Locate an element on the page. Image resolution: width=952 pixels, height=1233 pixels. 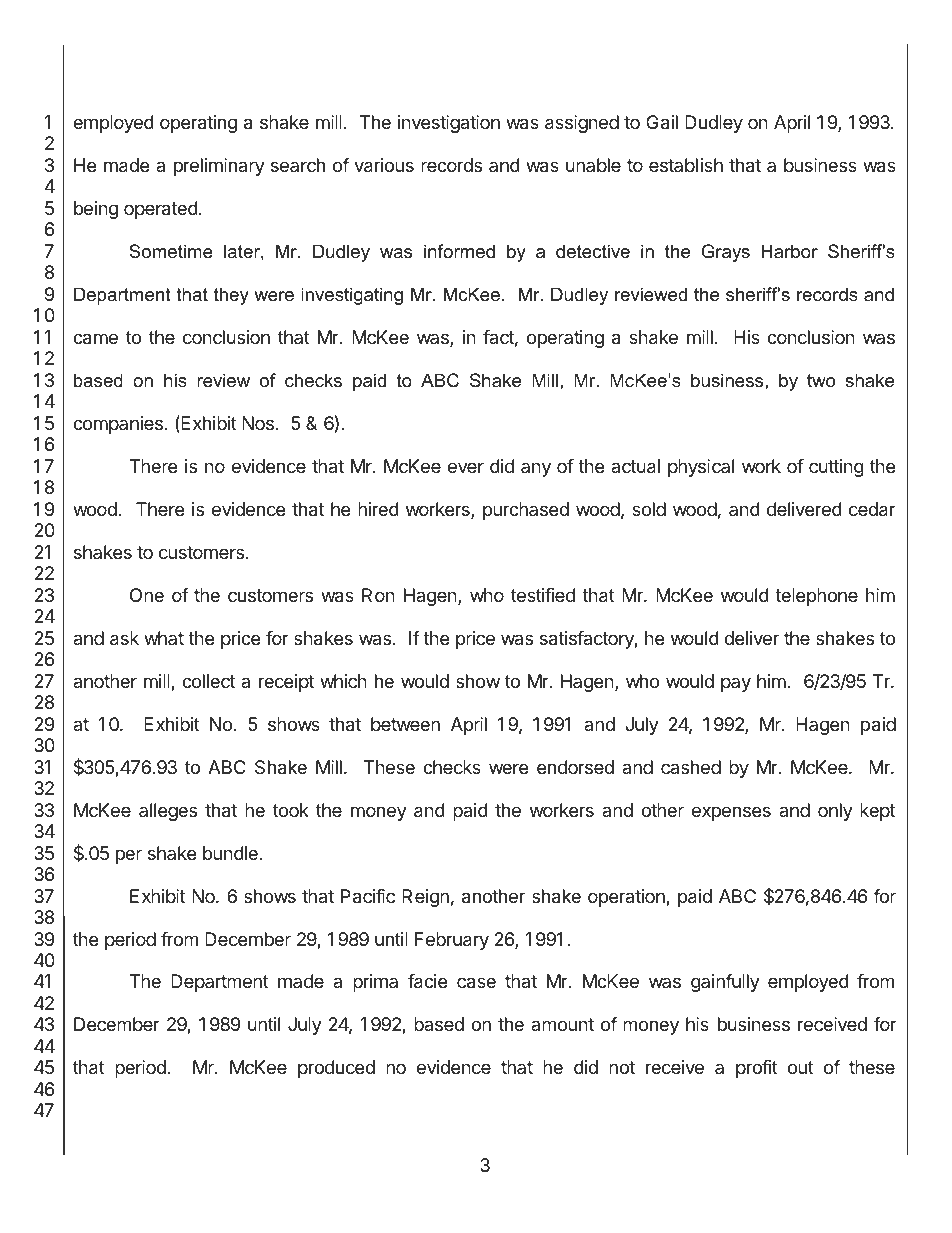
produced is located at coordinates (336, 1069).
